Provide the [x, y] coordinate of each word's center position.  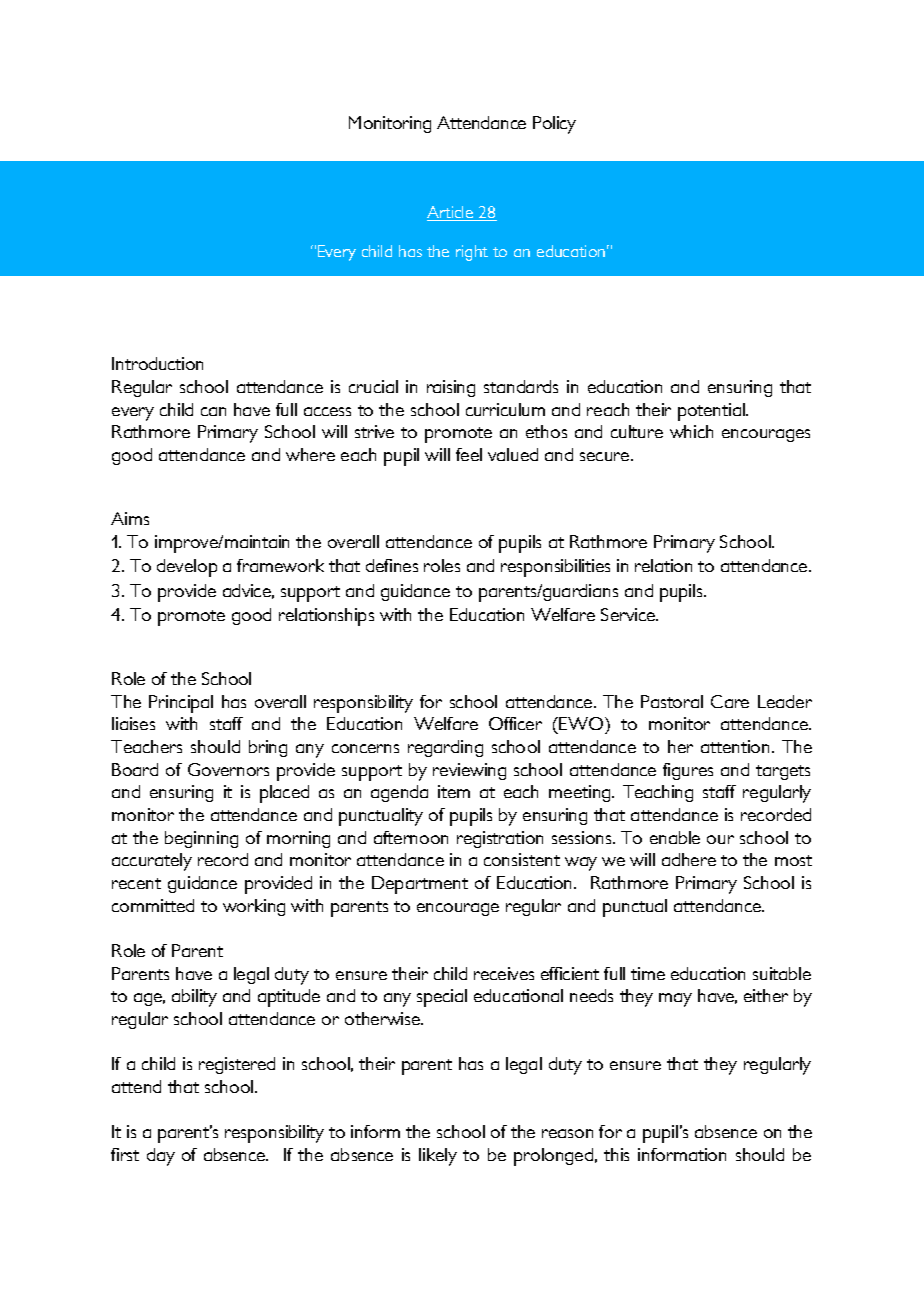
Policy [554, 125]
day [161, 1157]
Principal [181, 704]
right [472, 253]
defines [392, 565]
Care [730, 701]
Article [451, 213]
